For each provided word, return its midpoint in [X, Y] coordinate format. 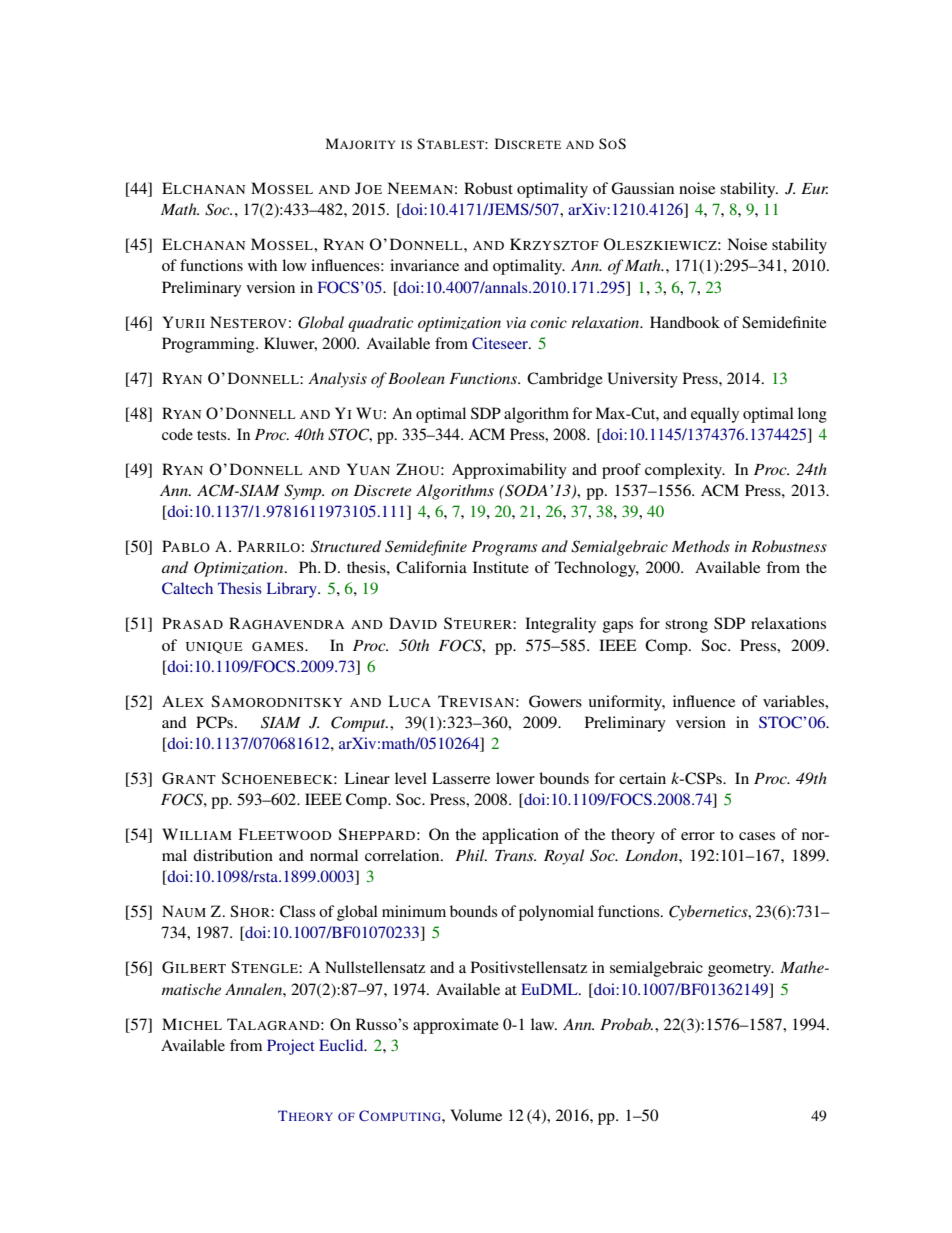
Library [293, 590]
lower [515, 778]
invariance [424, 265]
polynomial [556, 913]
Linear [367, 778]
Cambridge [565, 380]
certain [642, 778]
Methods [701, 546]
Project [291, 1047]
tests [213, 435]
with [262, 265]
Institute [501, 567]
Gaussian [642, 188]
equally [715, 415]
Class [297, 911]
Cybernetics [709, 913]
